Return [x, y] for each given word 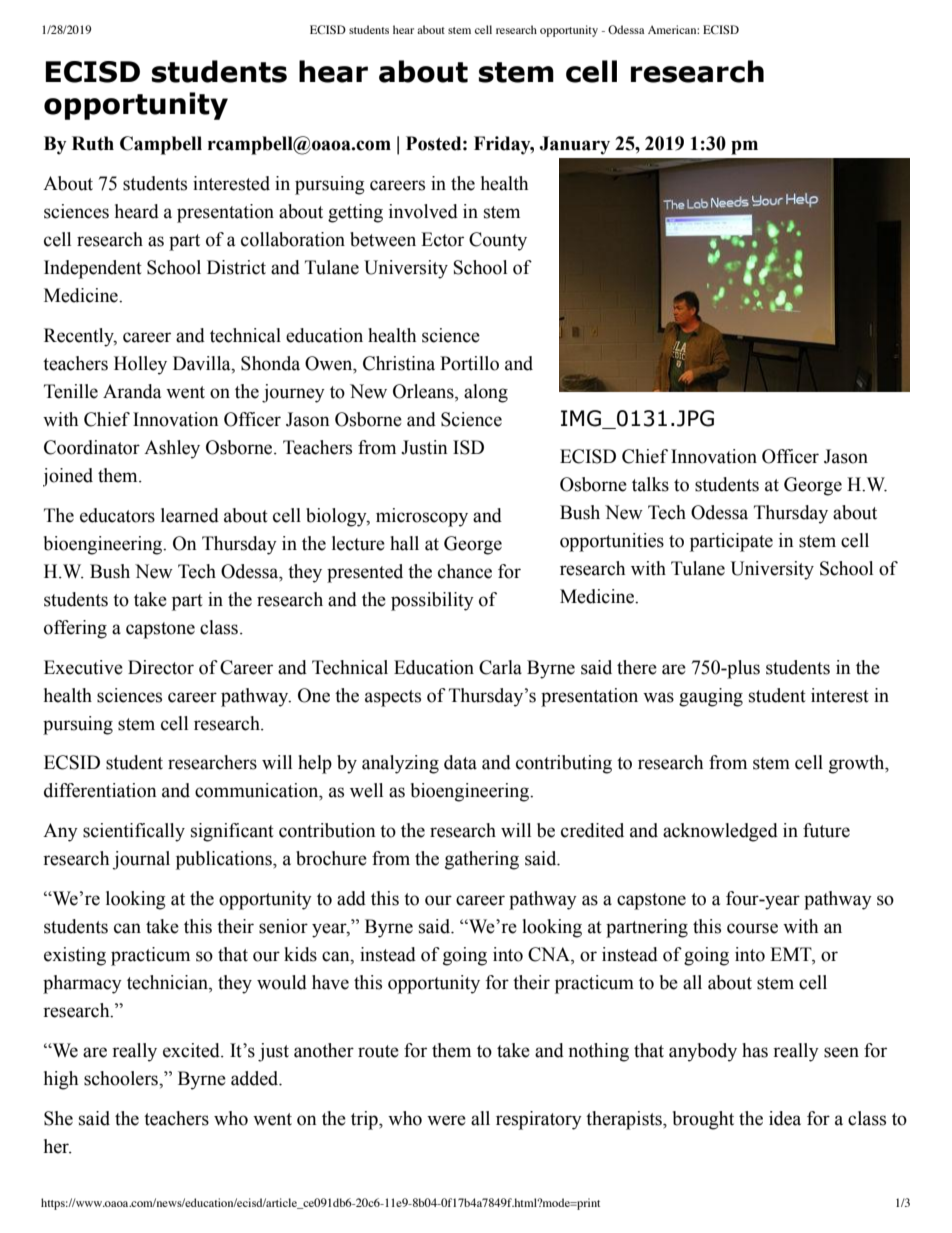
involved [423, 211]
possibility [432, 601]
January [574, 145]
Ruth [93, 143]
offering [75, 629]
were [446, 1120]
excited [192, 1050]
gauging [711, 697]
